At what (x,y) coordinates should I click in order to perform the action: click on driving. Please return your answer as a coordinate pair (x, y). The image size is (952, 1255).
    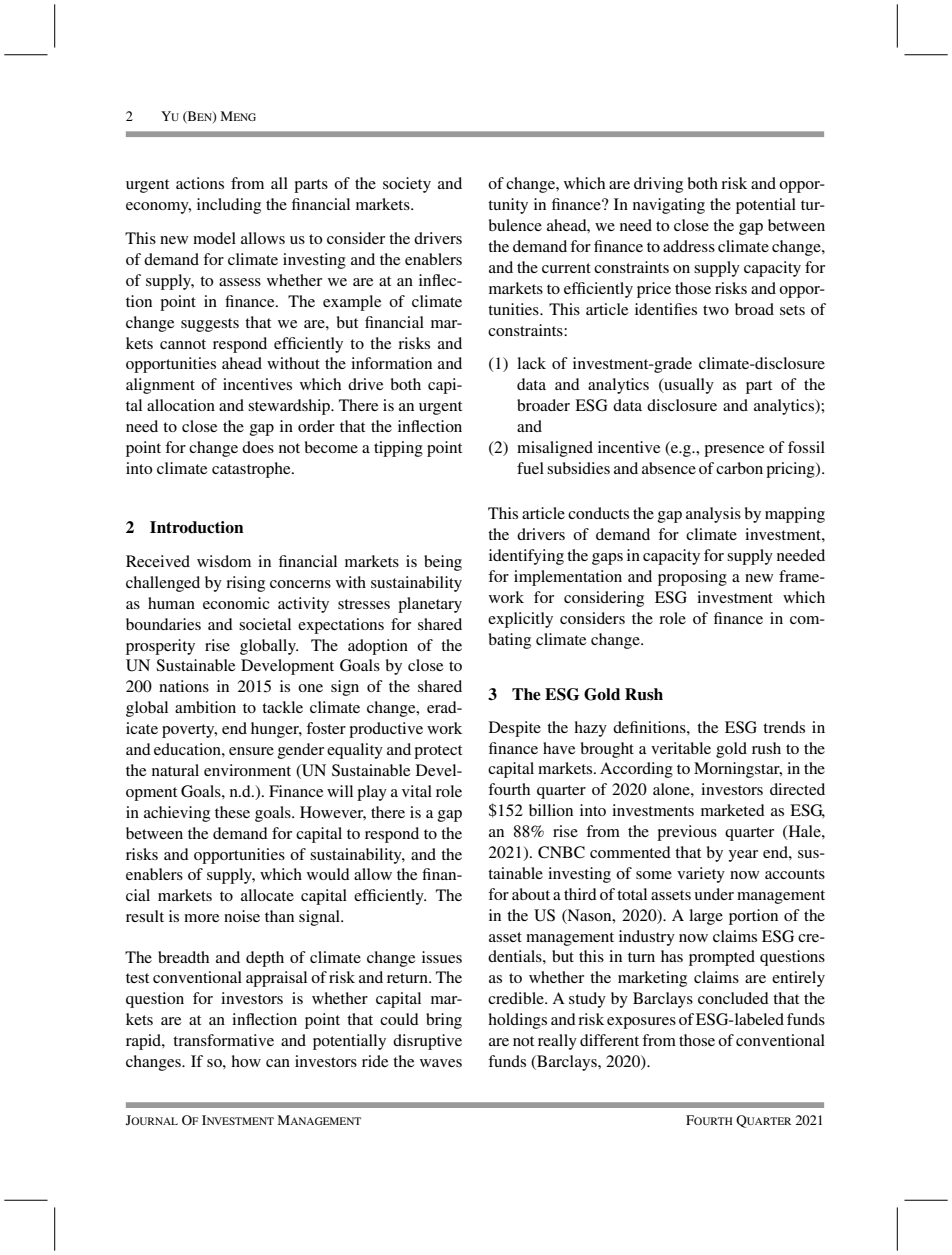
    Looking at the image, I should click on (658, 185).
